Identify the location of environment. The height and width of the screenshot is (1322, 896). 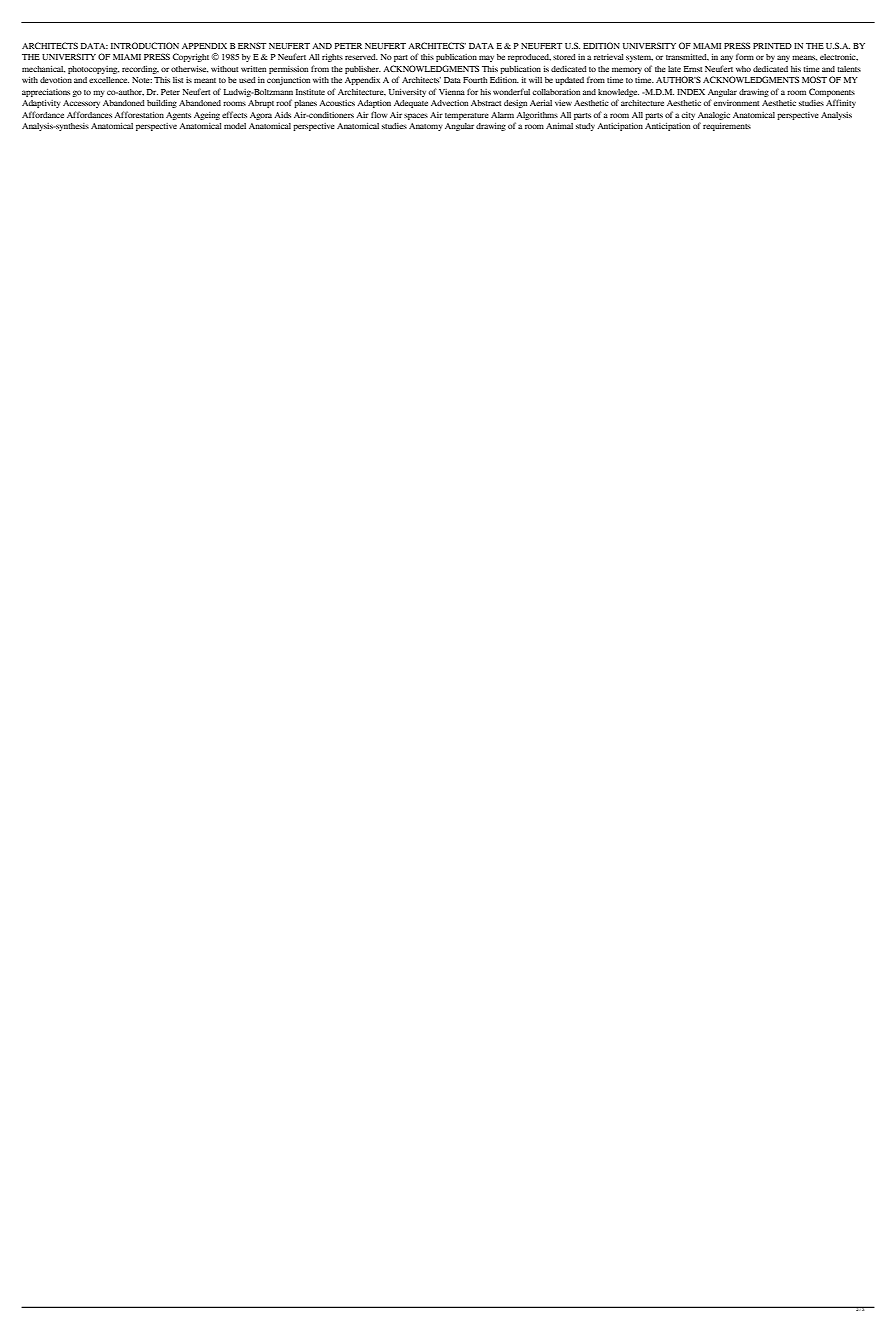
(736, 103).
